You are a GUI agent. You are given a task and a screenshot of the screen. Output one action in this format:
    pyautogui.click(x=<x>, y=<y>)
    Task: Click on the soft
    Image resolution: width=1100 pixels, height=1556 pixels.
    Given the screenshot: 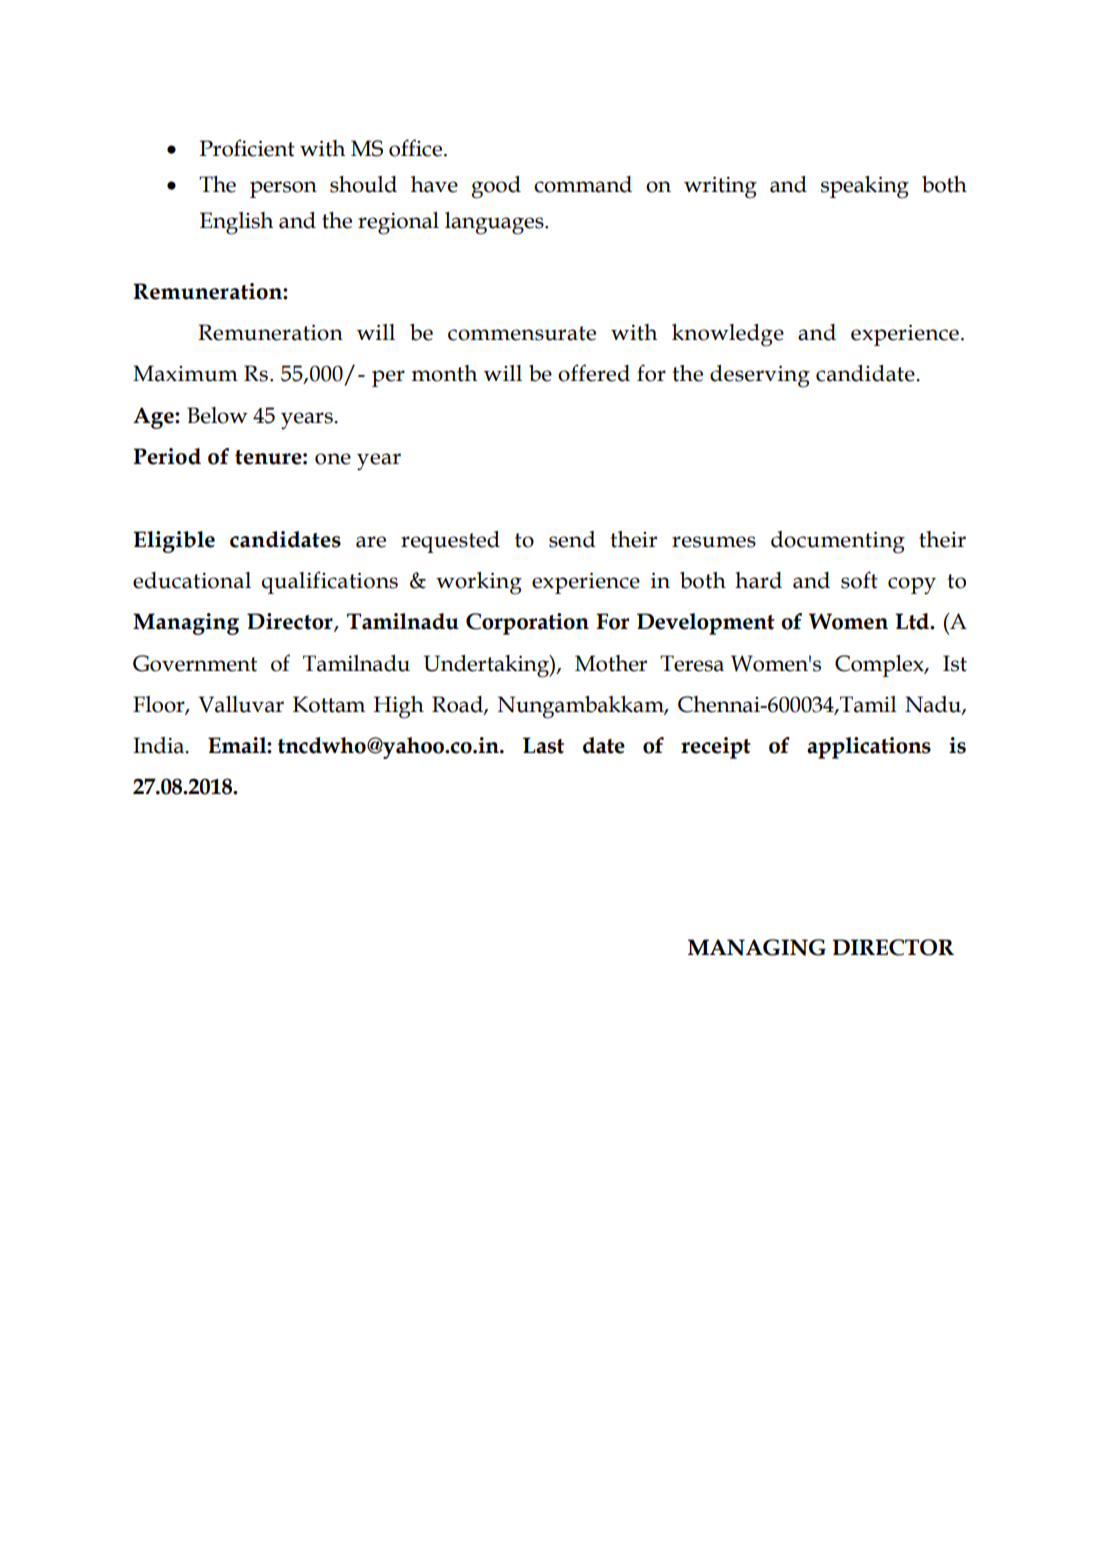 What is the action you would take?
    pyautogui.click(x=859, y=580)
